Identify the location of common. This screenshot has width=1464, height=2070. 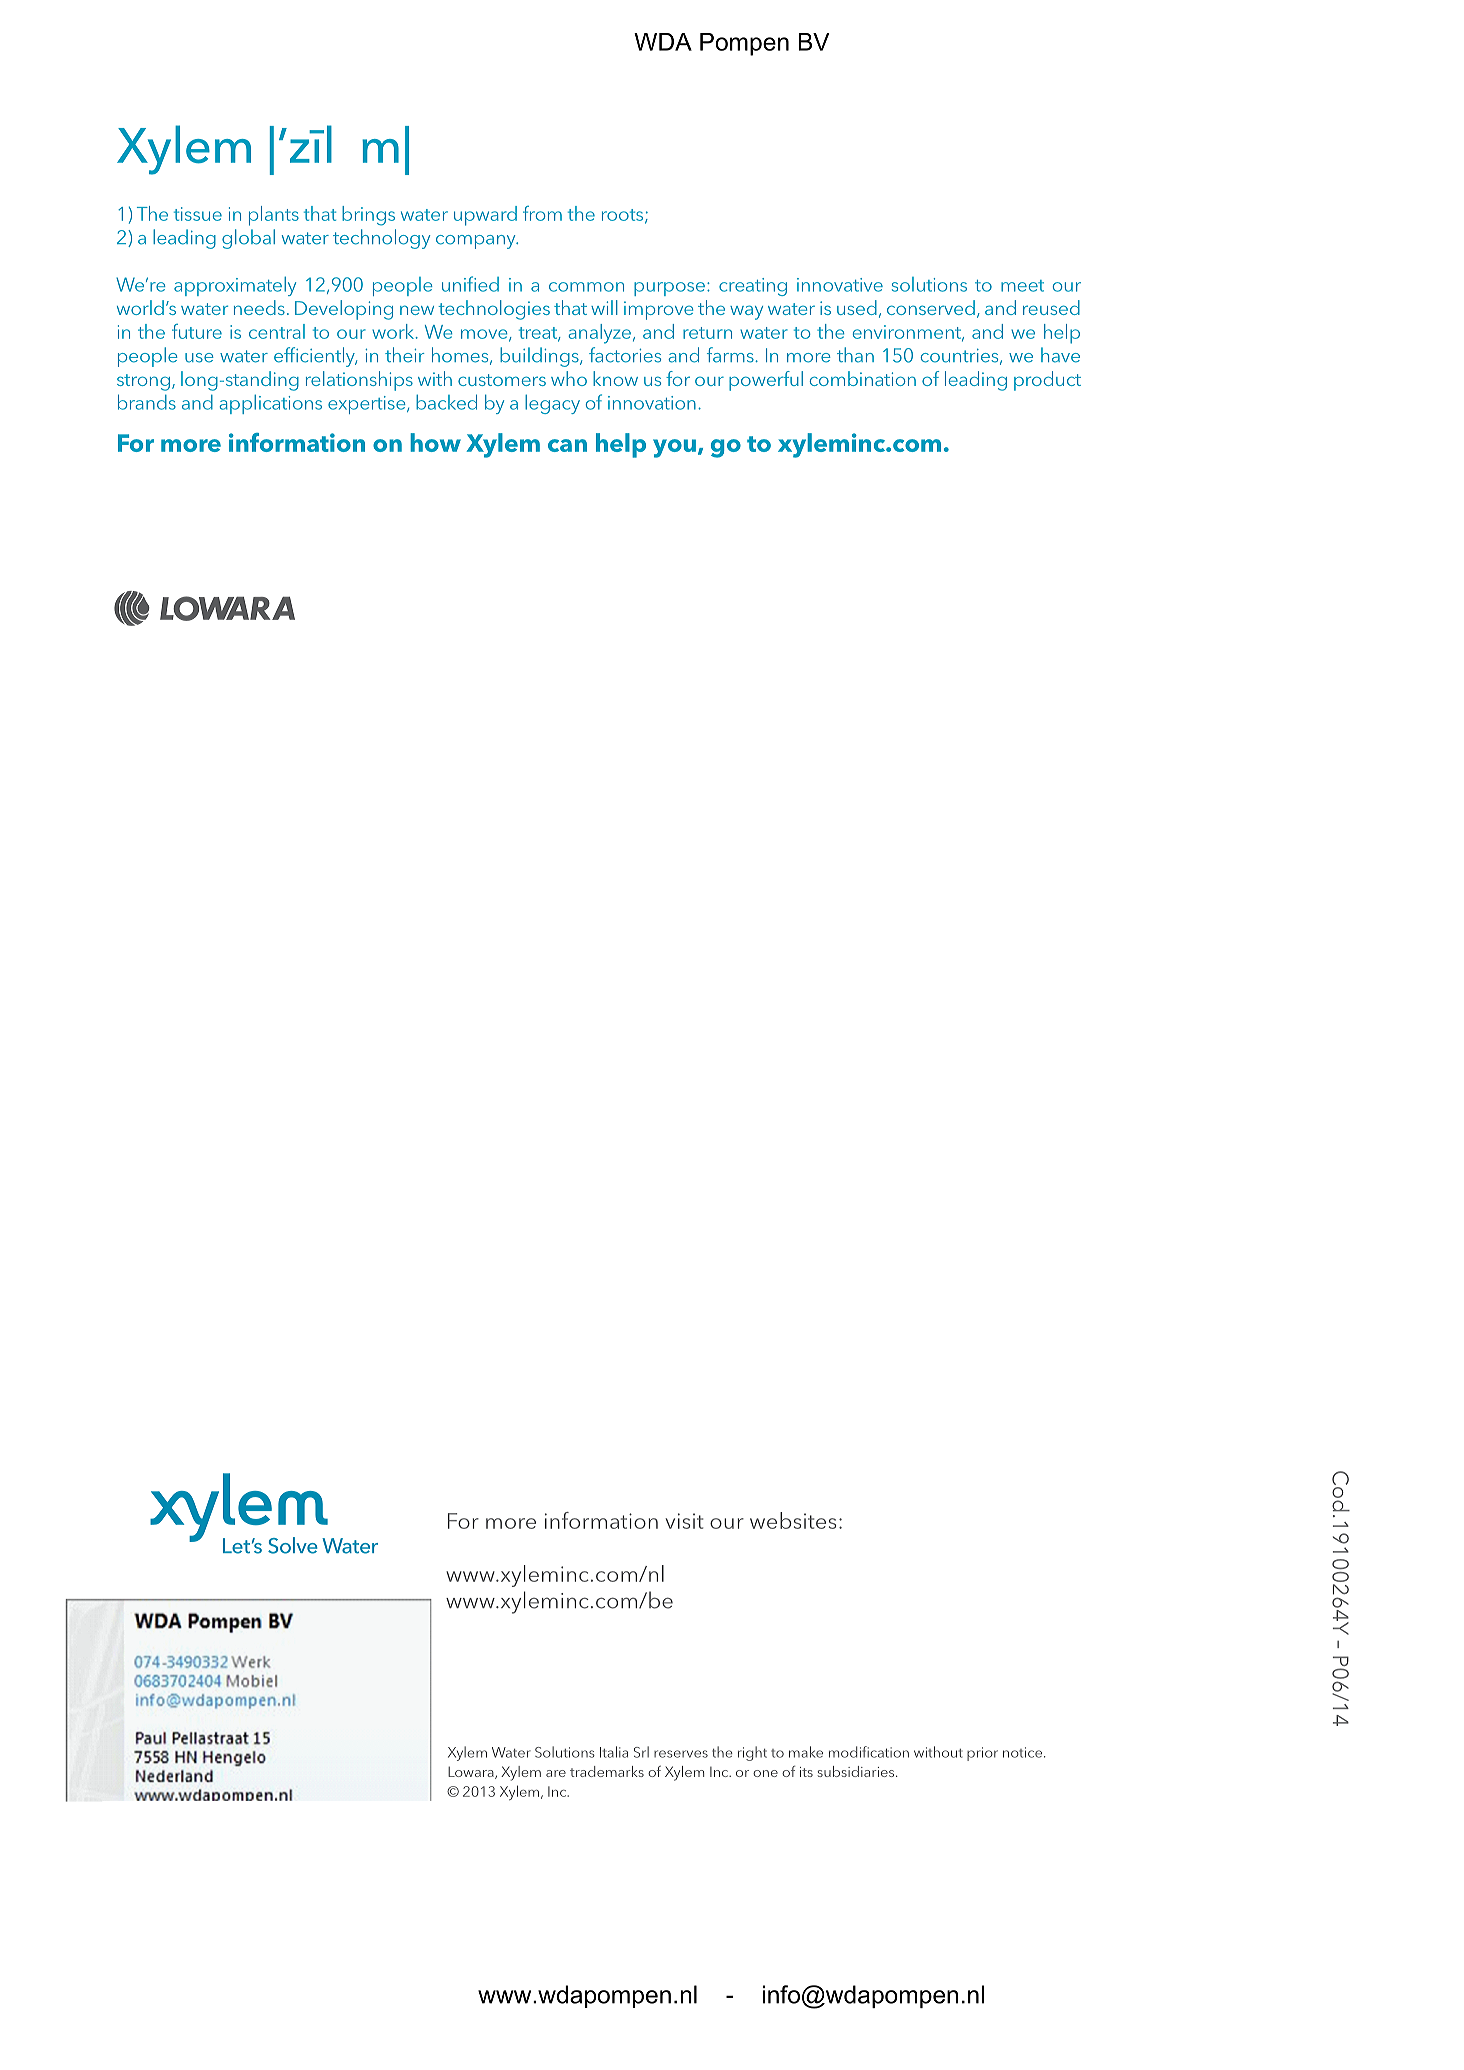
(586, 287).
